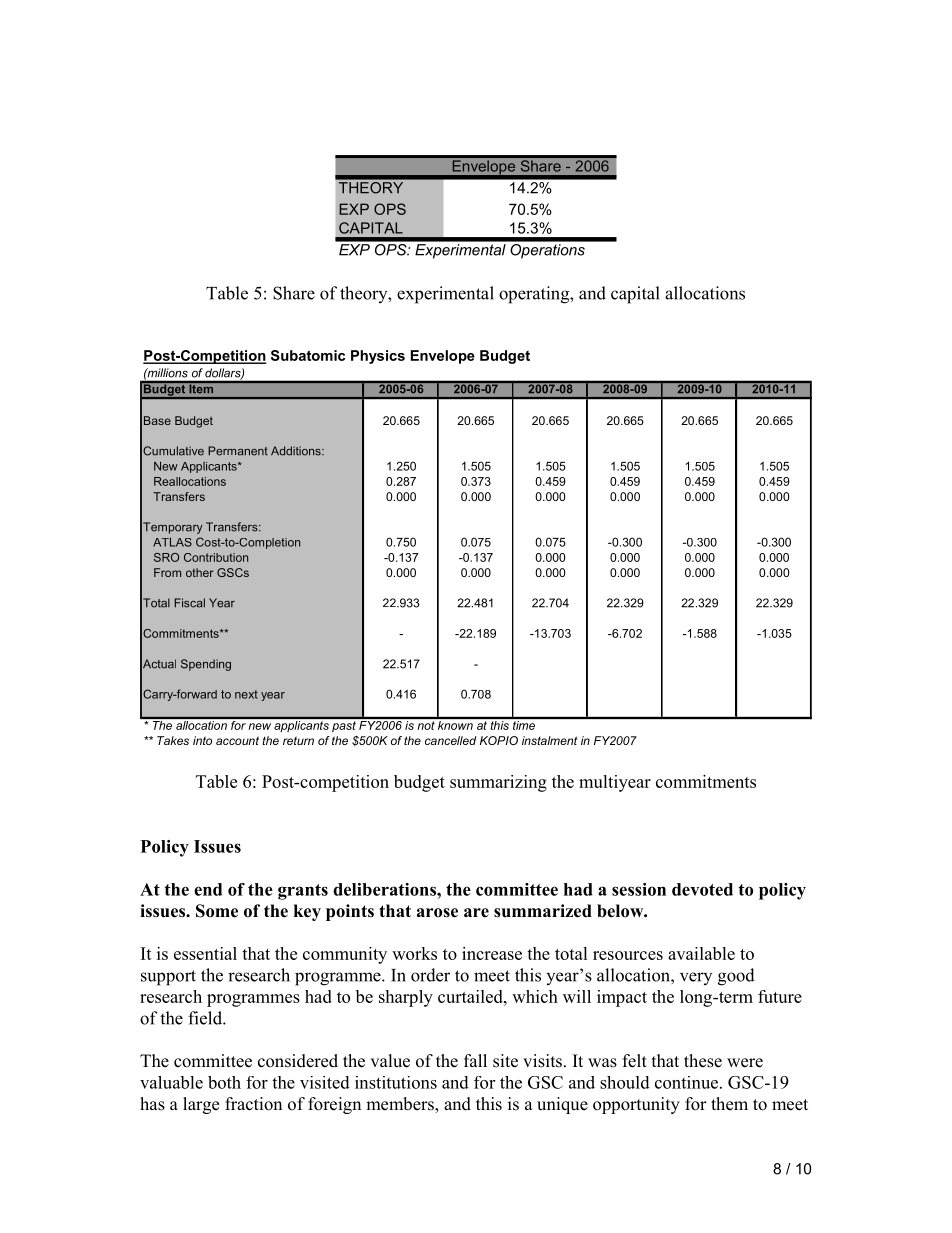 Image resolution: width=952 pixels, height=1233 pixels. I want to click on both, so click(224, 1082).
